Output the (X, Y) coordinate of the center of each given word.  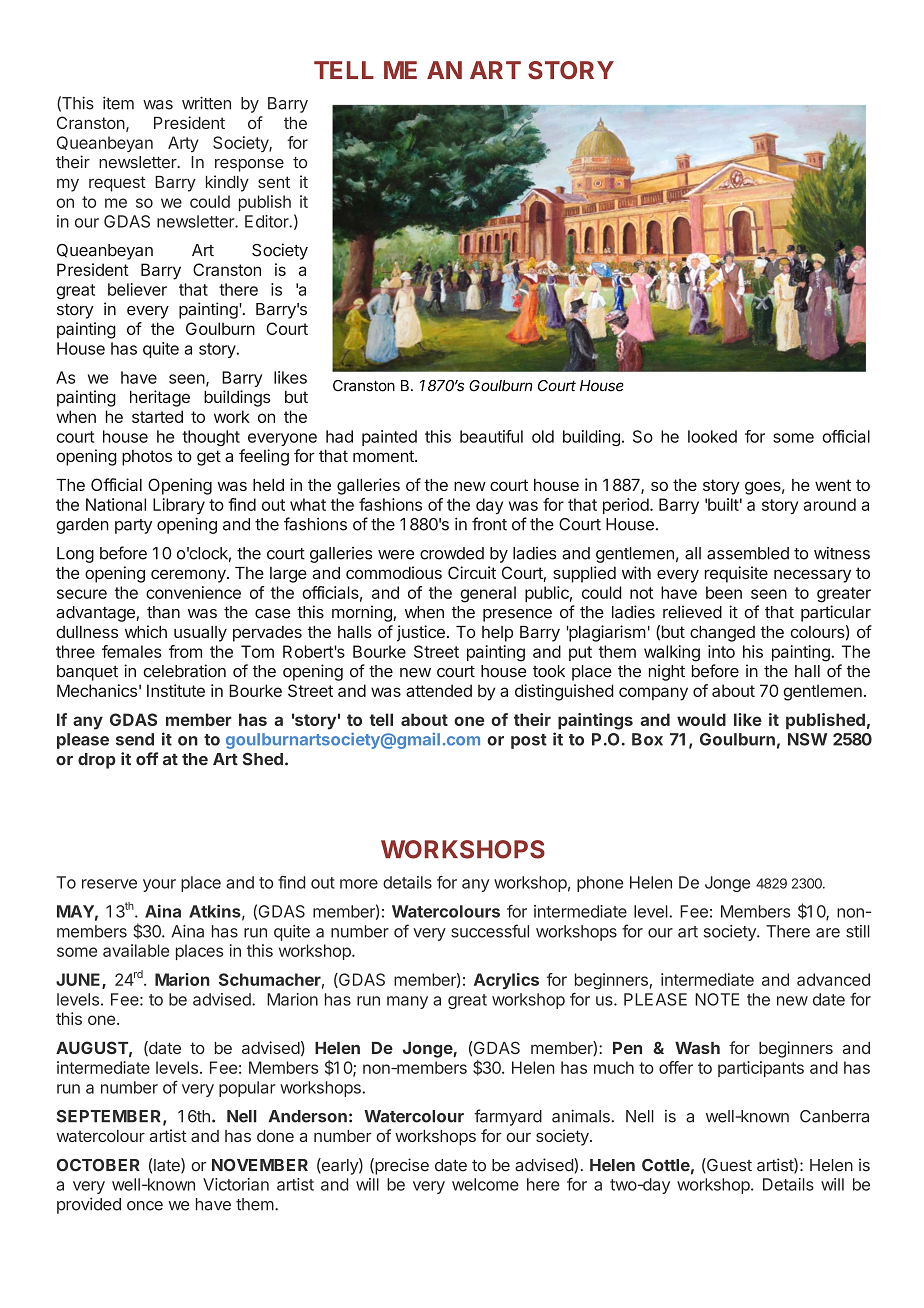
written (206, 103)
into (721, 651)
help (497, 634)
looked (712, 436)
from (185, 651)
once (145, 1206)
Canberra (834, 1116)
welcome (485, 1184)
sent (274, 182)
